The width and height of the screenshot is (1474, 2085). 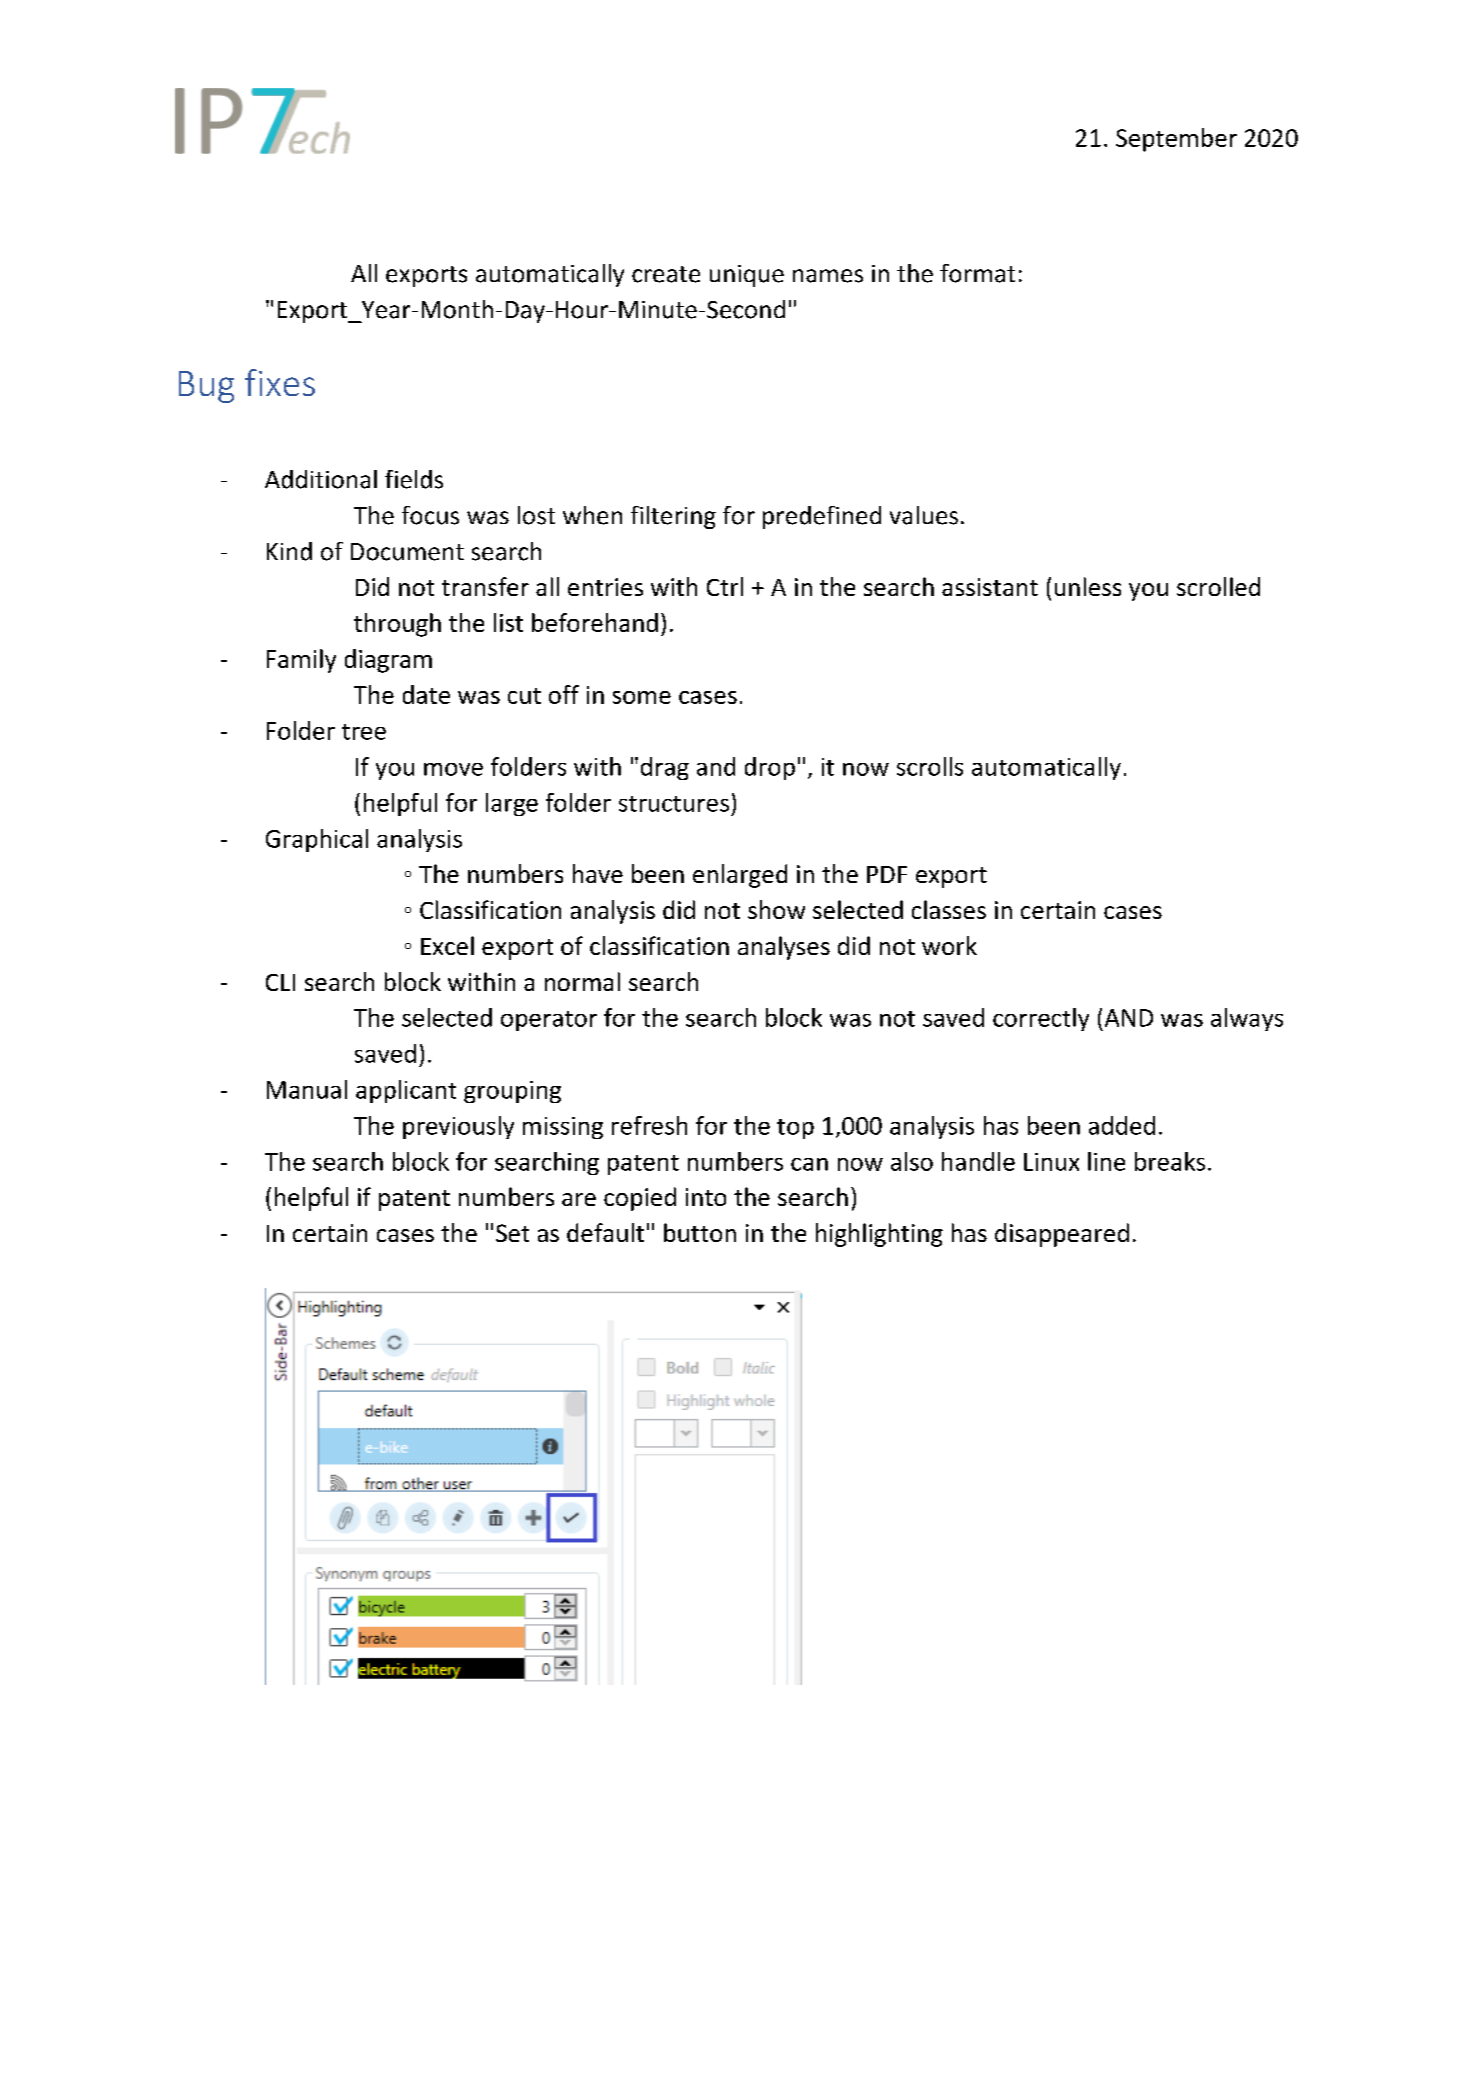 What do you see at coordinates (1176, 140) in the screenshot?
I see `September` at bounding box center [1176, 140].
